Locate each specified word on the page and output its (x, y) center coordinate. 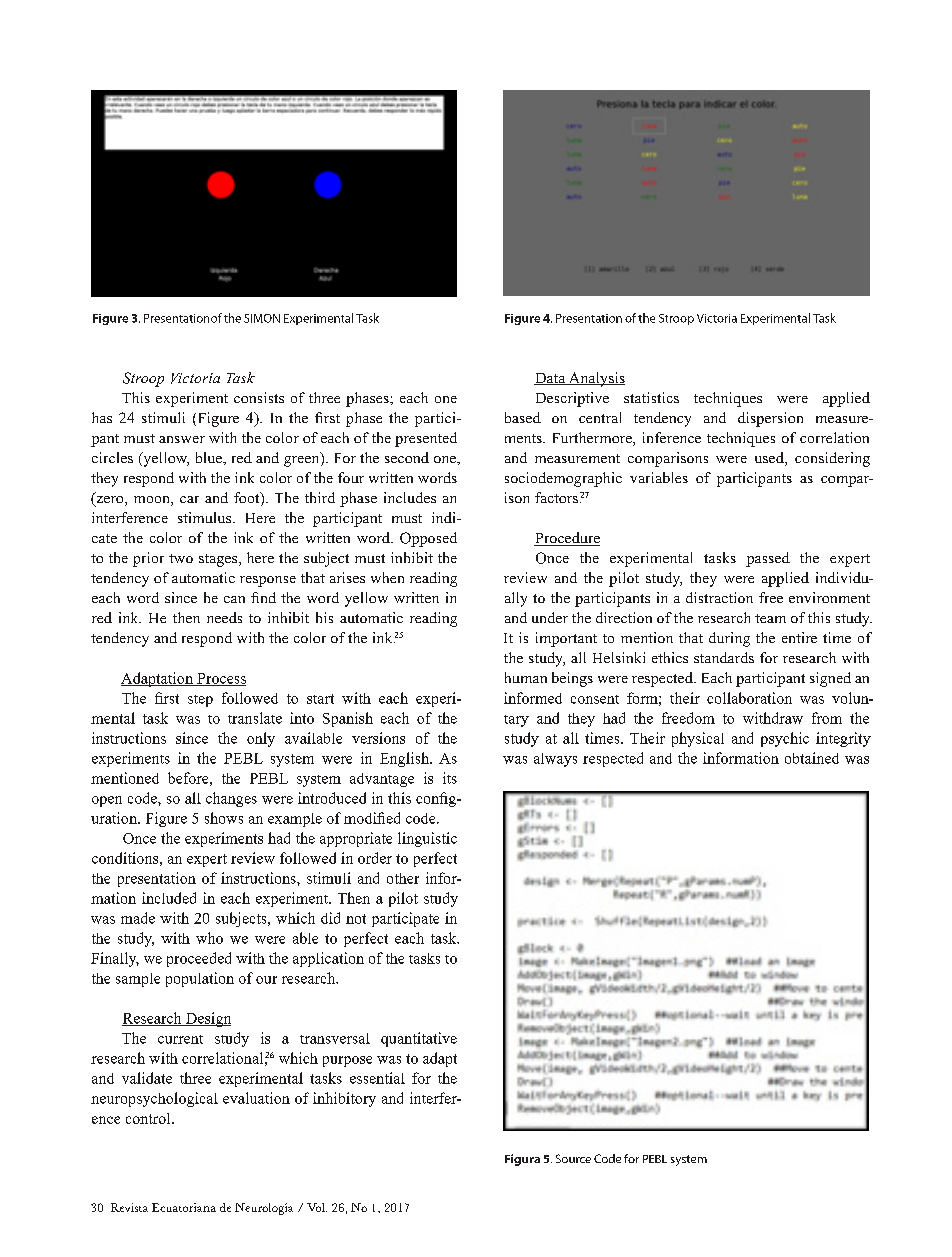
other (403, 878)
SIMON (262, 318)
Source (573, 1158)
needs (224, 617)
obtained (812, 758)
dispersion (770, 419)
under (550, 617)
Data (551, 379)
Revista (129, 1207)
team (770, 618)
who (209, 938)
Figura (522, 1160)
